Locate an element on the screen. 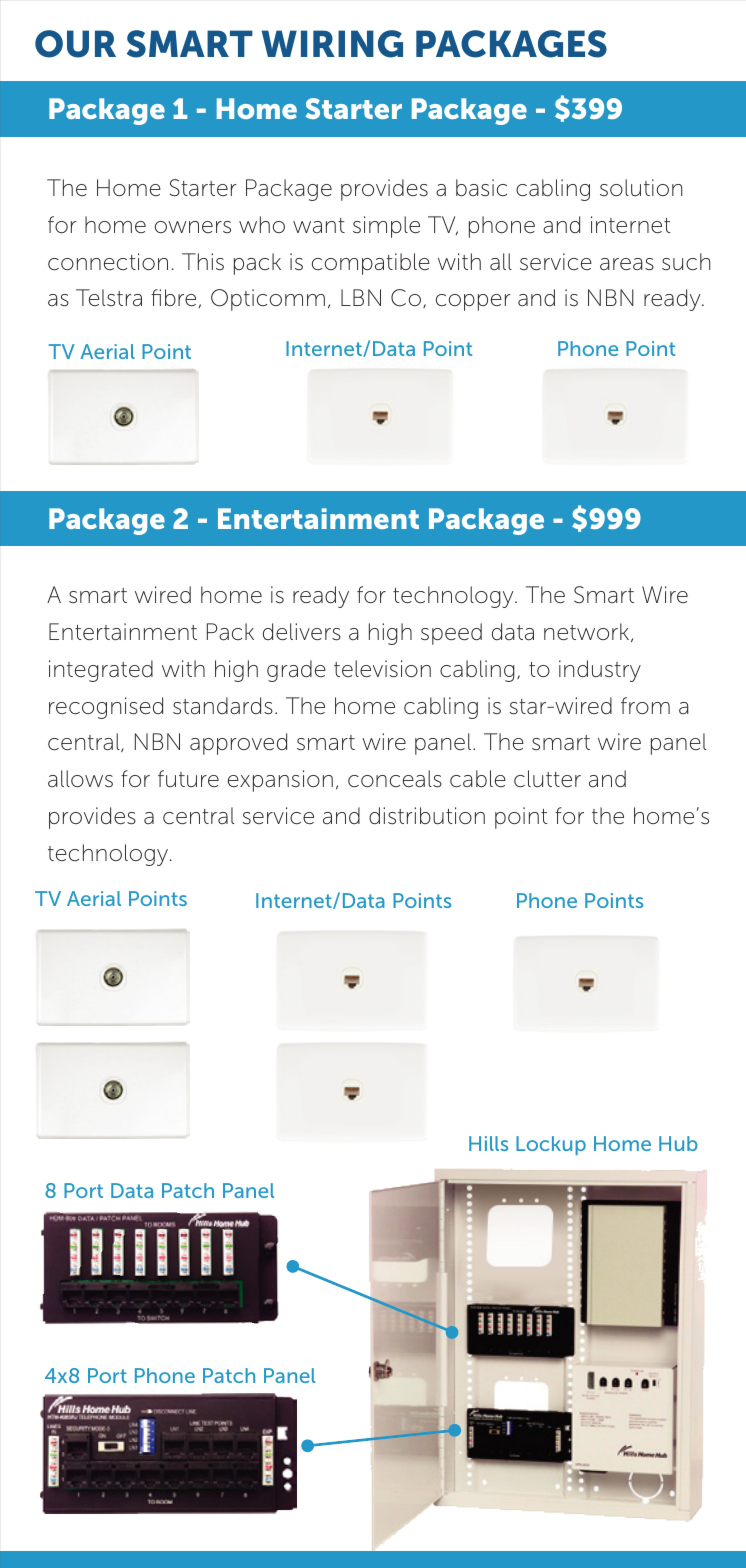  Lockup is located at coordinates (551, 1145).
